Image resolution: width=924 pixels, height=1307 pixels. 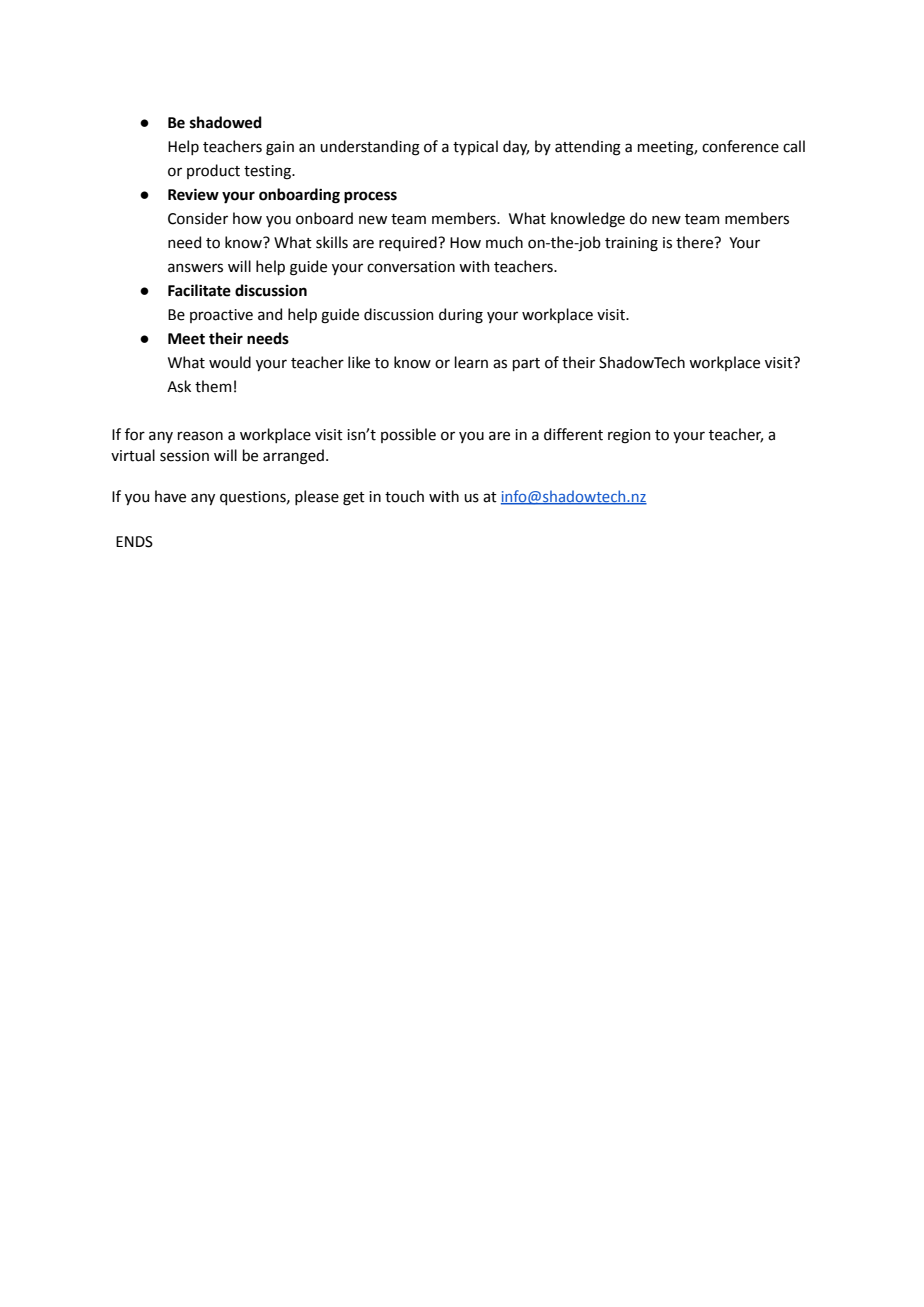 What do you see at coordinates (226, 122) in the document?
I see `shadowed` at bounding box center [226, 122].
